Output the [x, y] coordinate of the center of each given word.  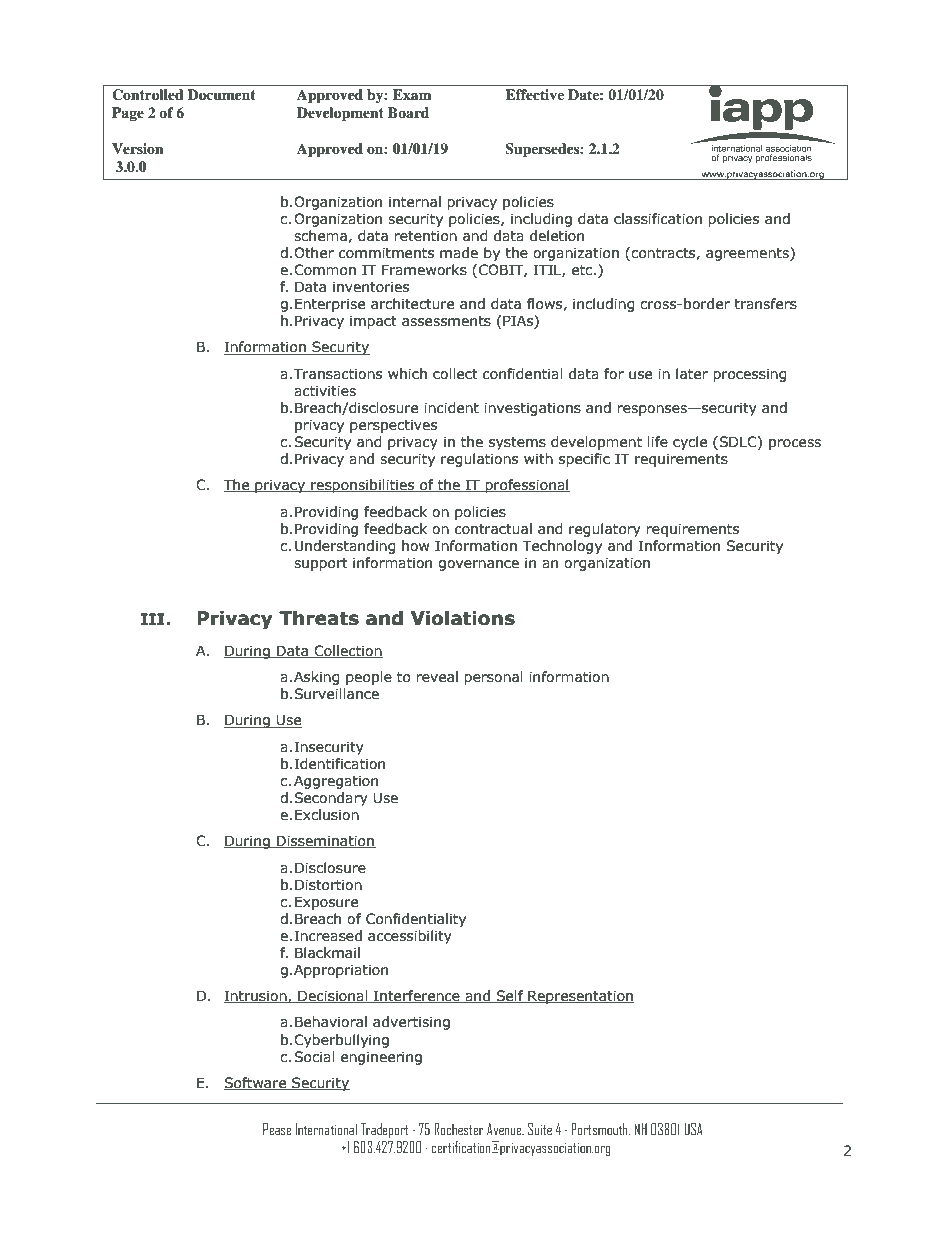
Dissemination [325, 841]
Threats [319, 618]
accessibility [410, 937]
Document [221, 95]
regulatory [605, 530]
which [407, 373]
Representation [580, 997]
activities [325, 391]
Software [256, 1083]
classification [658, 219]
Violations [463, 618]
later [692, 374]
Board [408, 112]
